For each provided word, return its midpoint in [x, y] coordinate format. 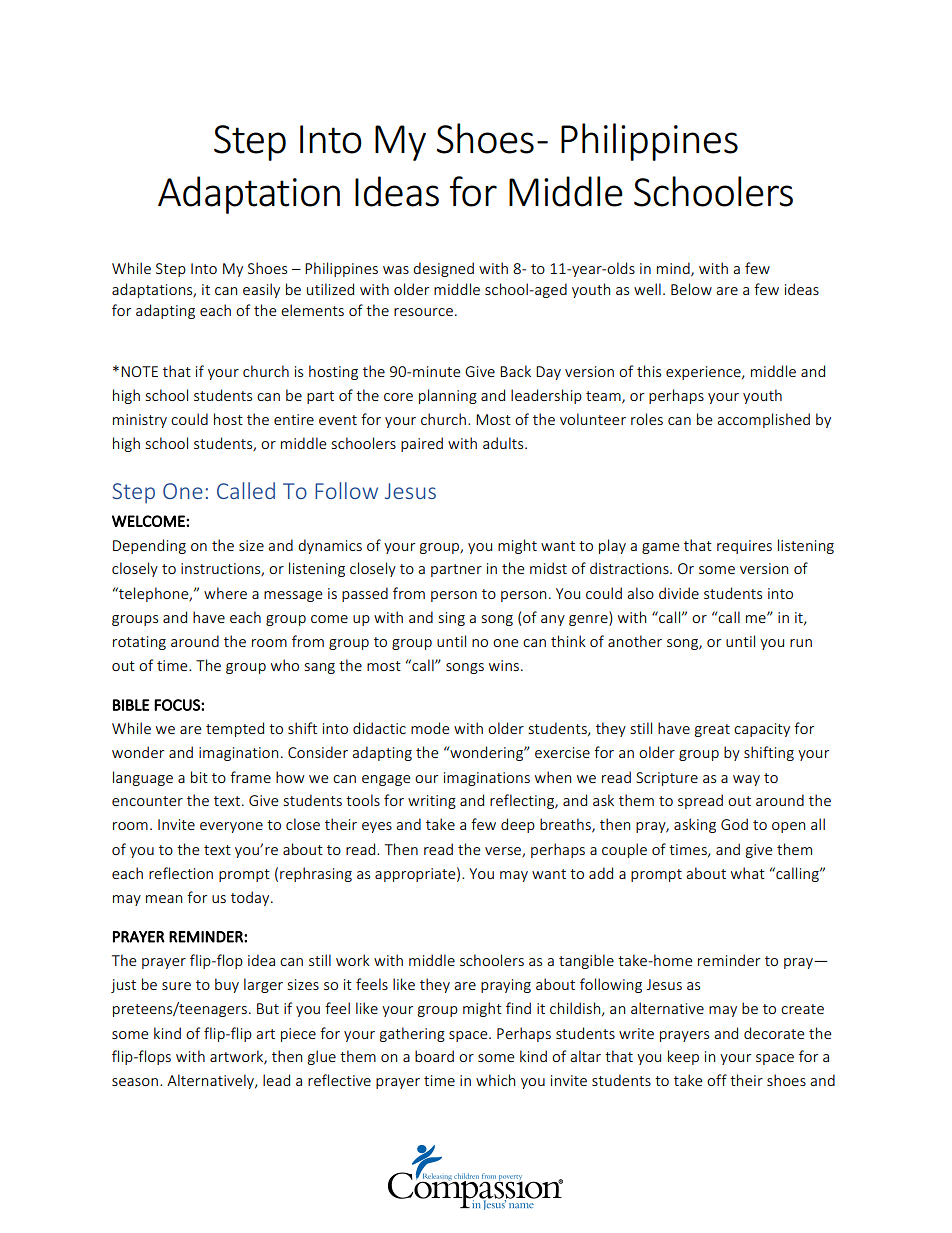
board [434, 1056]
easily [261, 290]
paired [422, 444]
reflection [181, 873]
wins [504, 665]
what [748, 873]
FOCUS [178, 705]
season [135, 1082]
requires [744, 547]
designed [443, 269]
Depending [149, 546]
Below [691, 289]
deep [518, 825]
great [712, 730]
